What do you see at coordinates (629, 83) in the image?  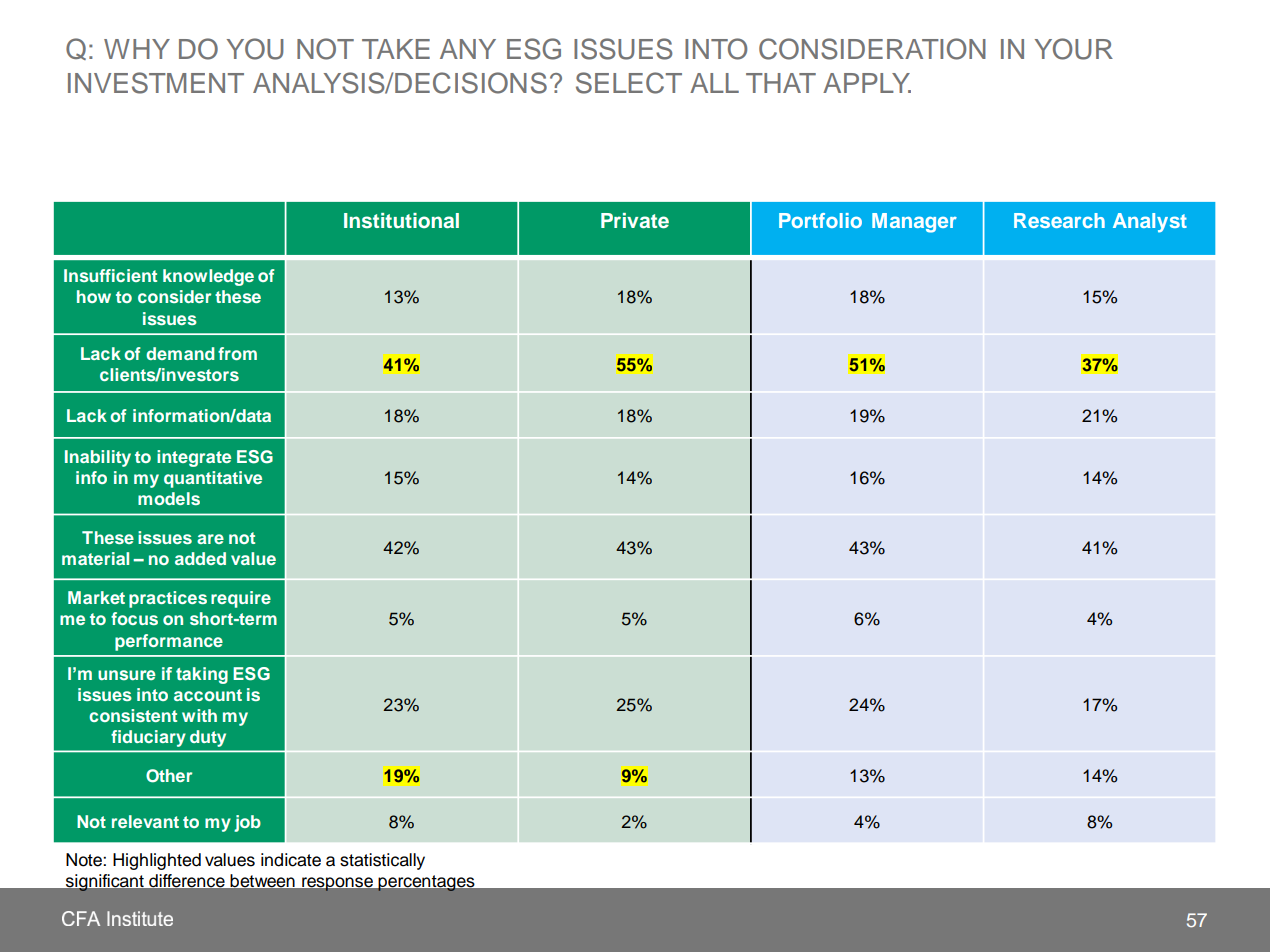 I see `SELECT` at bounding box center [629, 83].
